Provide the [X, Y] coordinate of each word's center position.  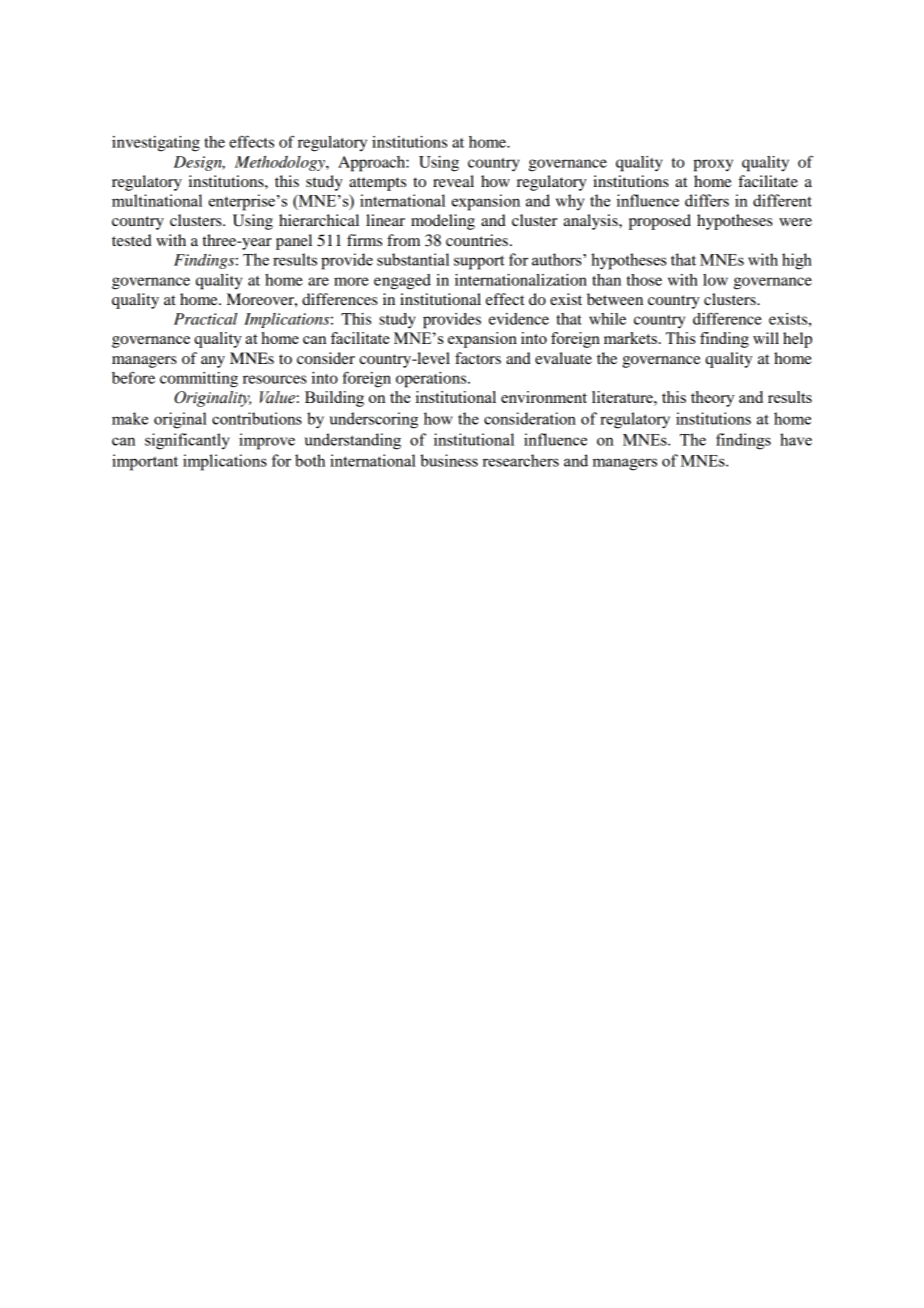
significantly [187, 441]
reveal [453, 181]
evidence [519, 319]
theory [713, 399]
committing [199, 380]
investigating [156, 144]
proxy [713, 165]
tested [132, 240]
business [449, 460]
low [715, 280]
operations [432, 380]
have [796, 439]
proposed [660, 222]
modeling [443, 222]
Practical [205, 319]
